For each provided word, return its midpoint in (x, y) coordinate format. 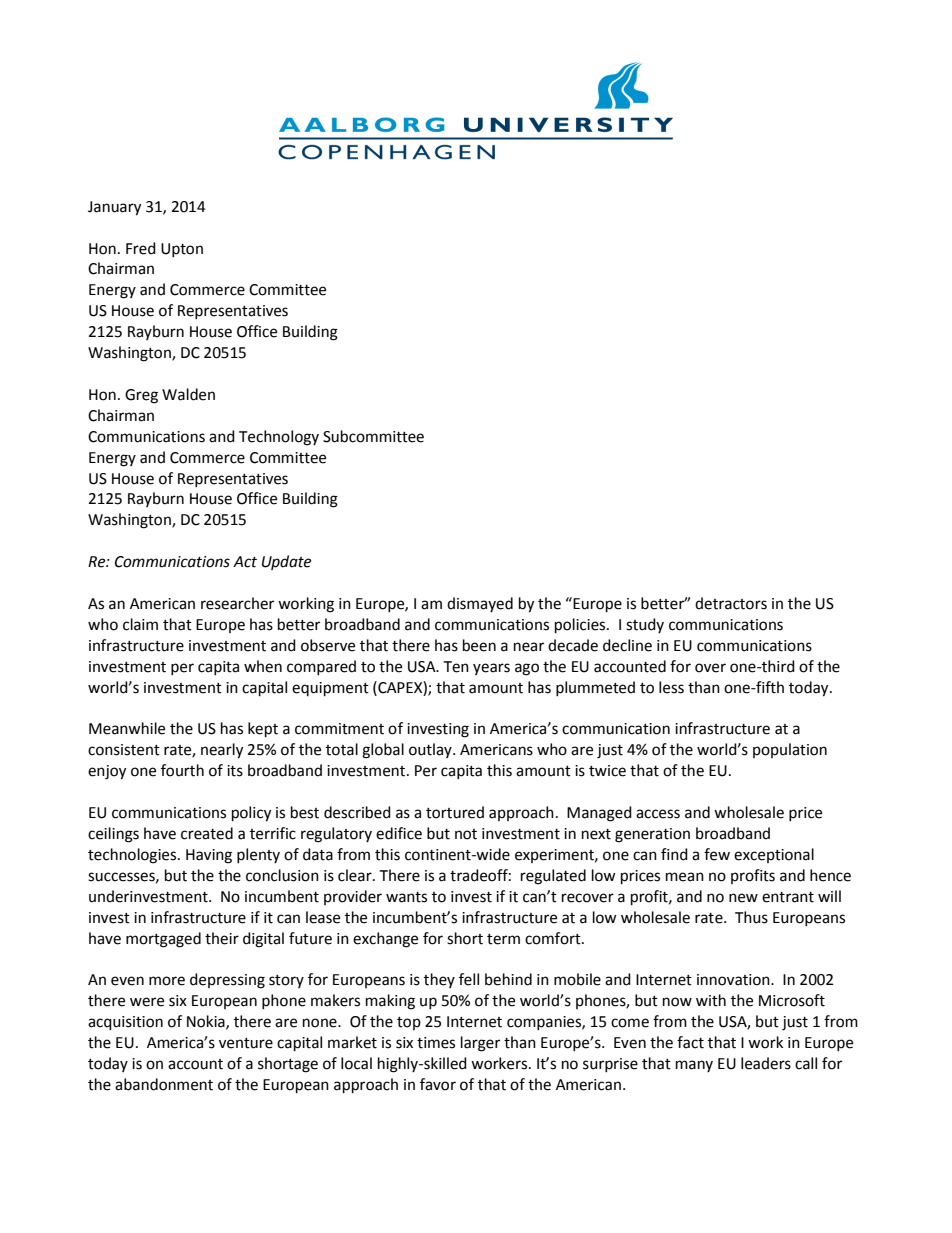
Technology (279, 438)
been (479, 645)
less (671, 687)
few (717, 854)
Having (209, 856)
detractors (731, 603)
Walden (188, 394)
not (466, 834)
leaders (766, 1063)
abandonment (164, 1084)
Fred (141, 248)
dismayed (480, 604)
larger (480, 1044)
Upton (182, 250)
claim (140, 624)
